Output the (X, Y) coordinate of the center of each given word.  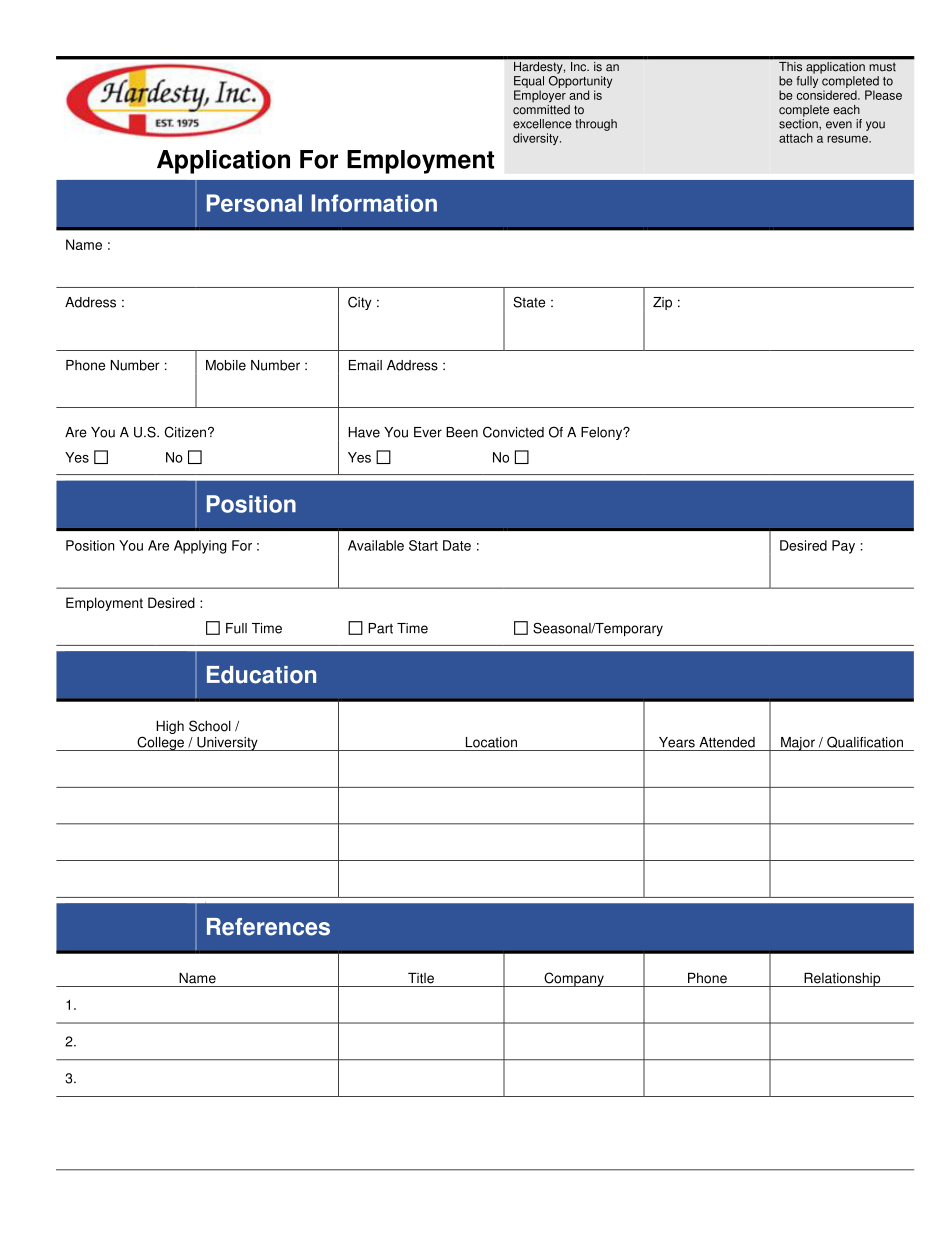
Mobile (226, 365)
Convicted (513, 432)
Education (261, 675)
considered (828, 95)
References (268, 927)
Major (798, 744)
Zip (662, 303)
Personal (254, 203)
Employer (540, 96)
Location (491, 742)
